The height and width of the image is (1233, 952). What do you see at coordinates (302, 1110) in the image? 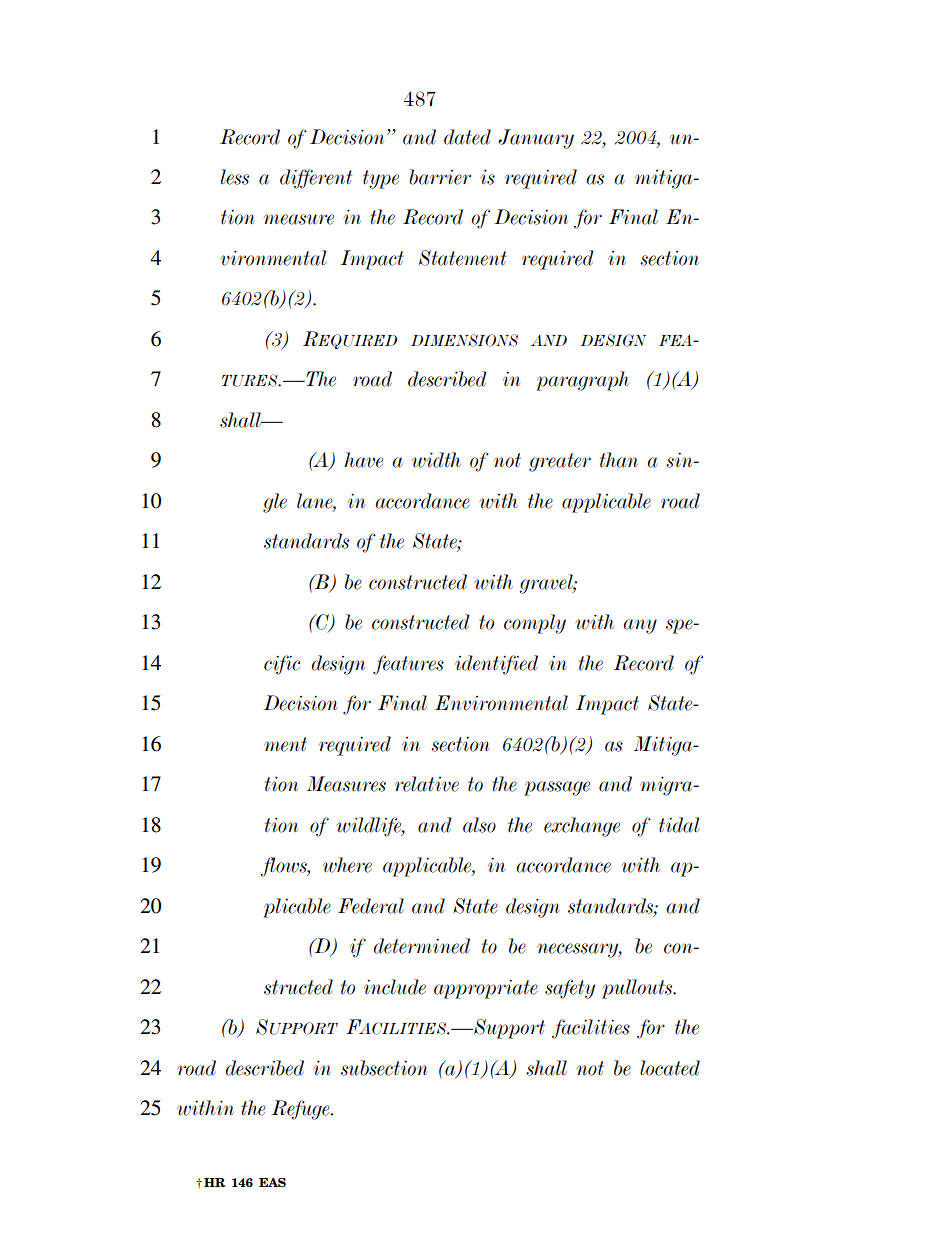
I see `Refuge` at bounding box center [302, 1110].
